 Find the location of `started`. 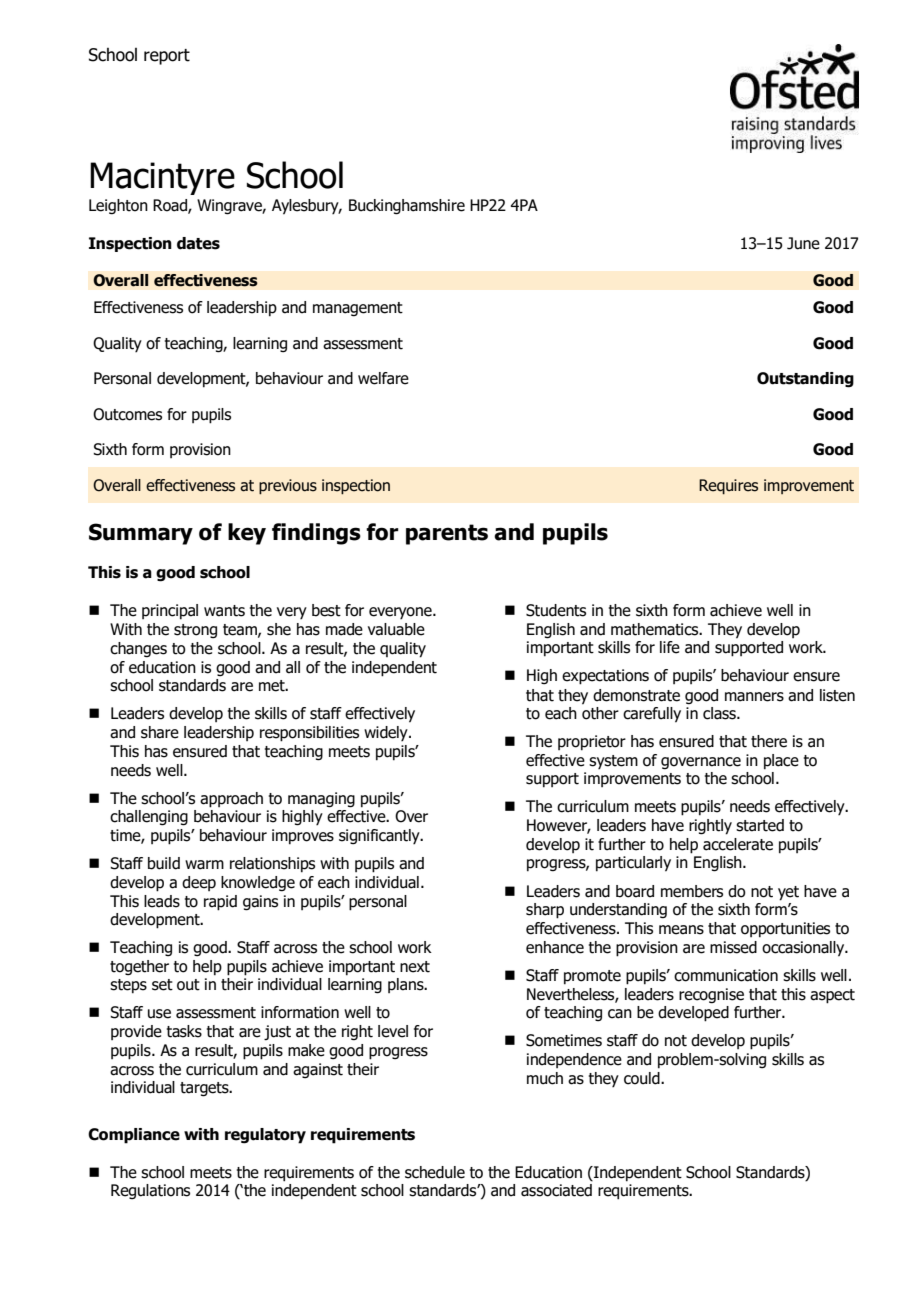

started is located at coordinates (760, 825).
